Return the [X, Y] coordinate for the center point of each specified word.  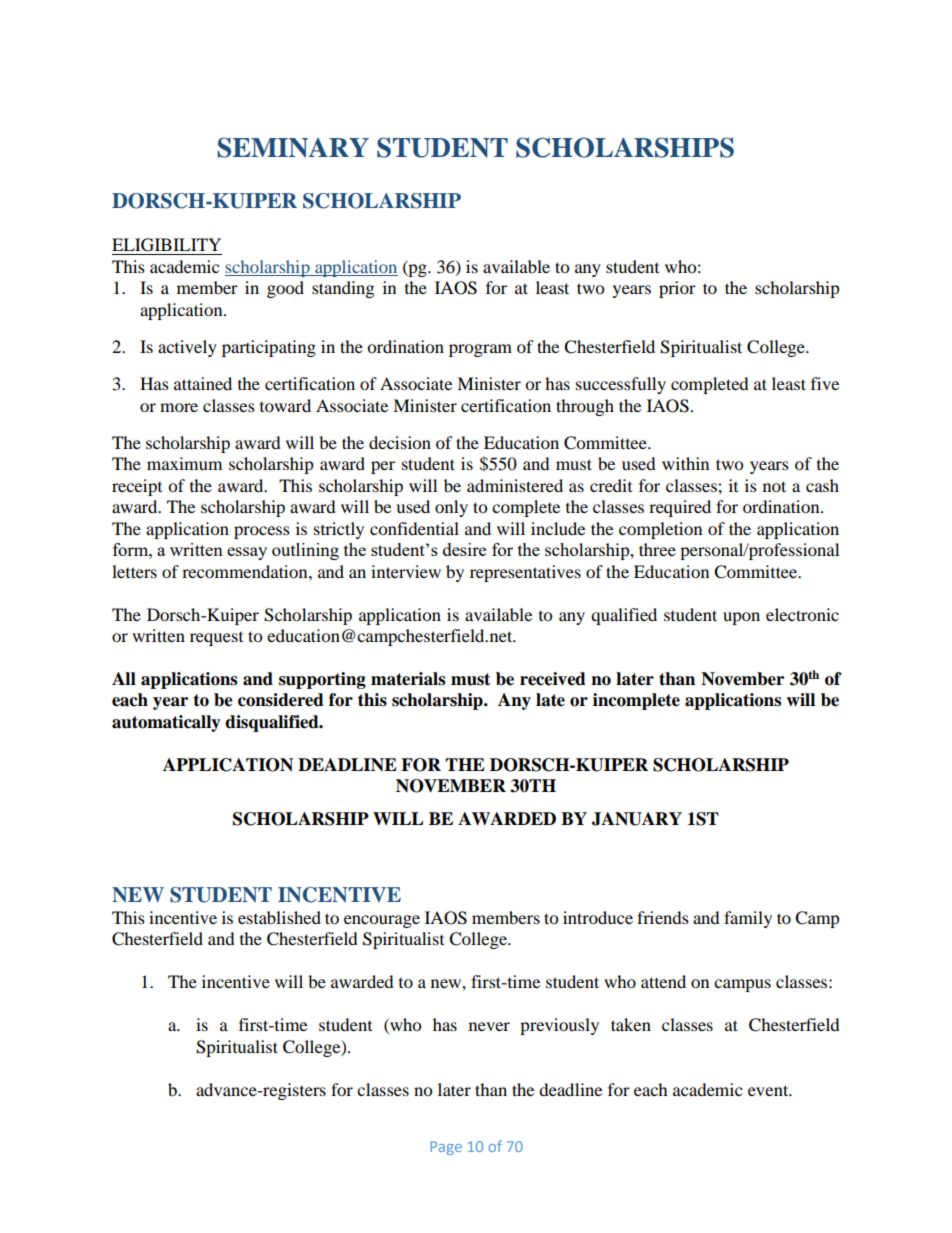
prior [677, 289]
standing [343, 289]
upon [741, 618]
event [769, 1090]
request [216, 639]
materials [408, 679]
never [489, 1026]
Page [446, 1148]
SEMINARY [293, 147]
